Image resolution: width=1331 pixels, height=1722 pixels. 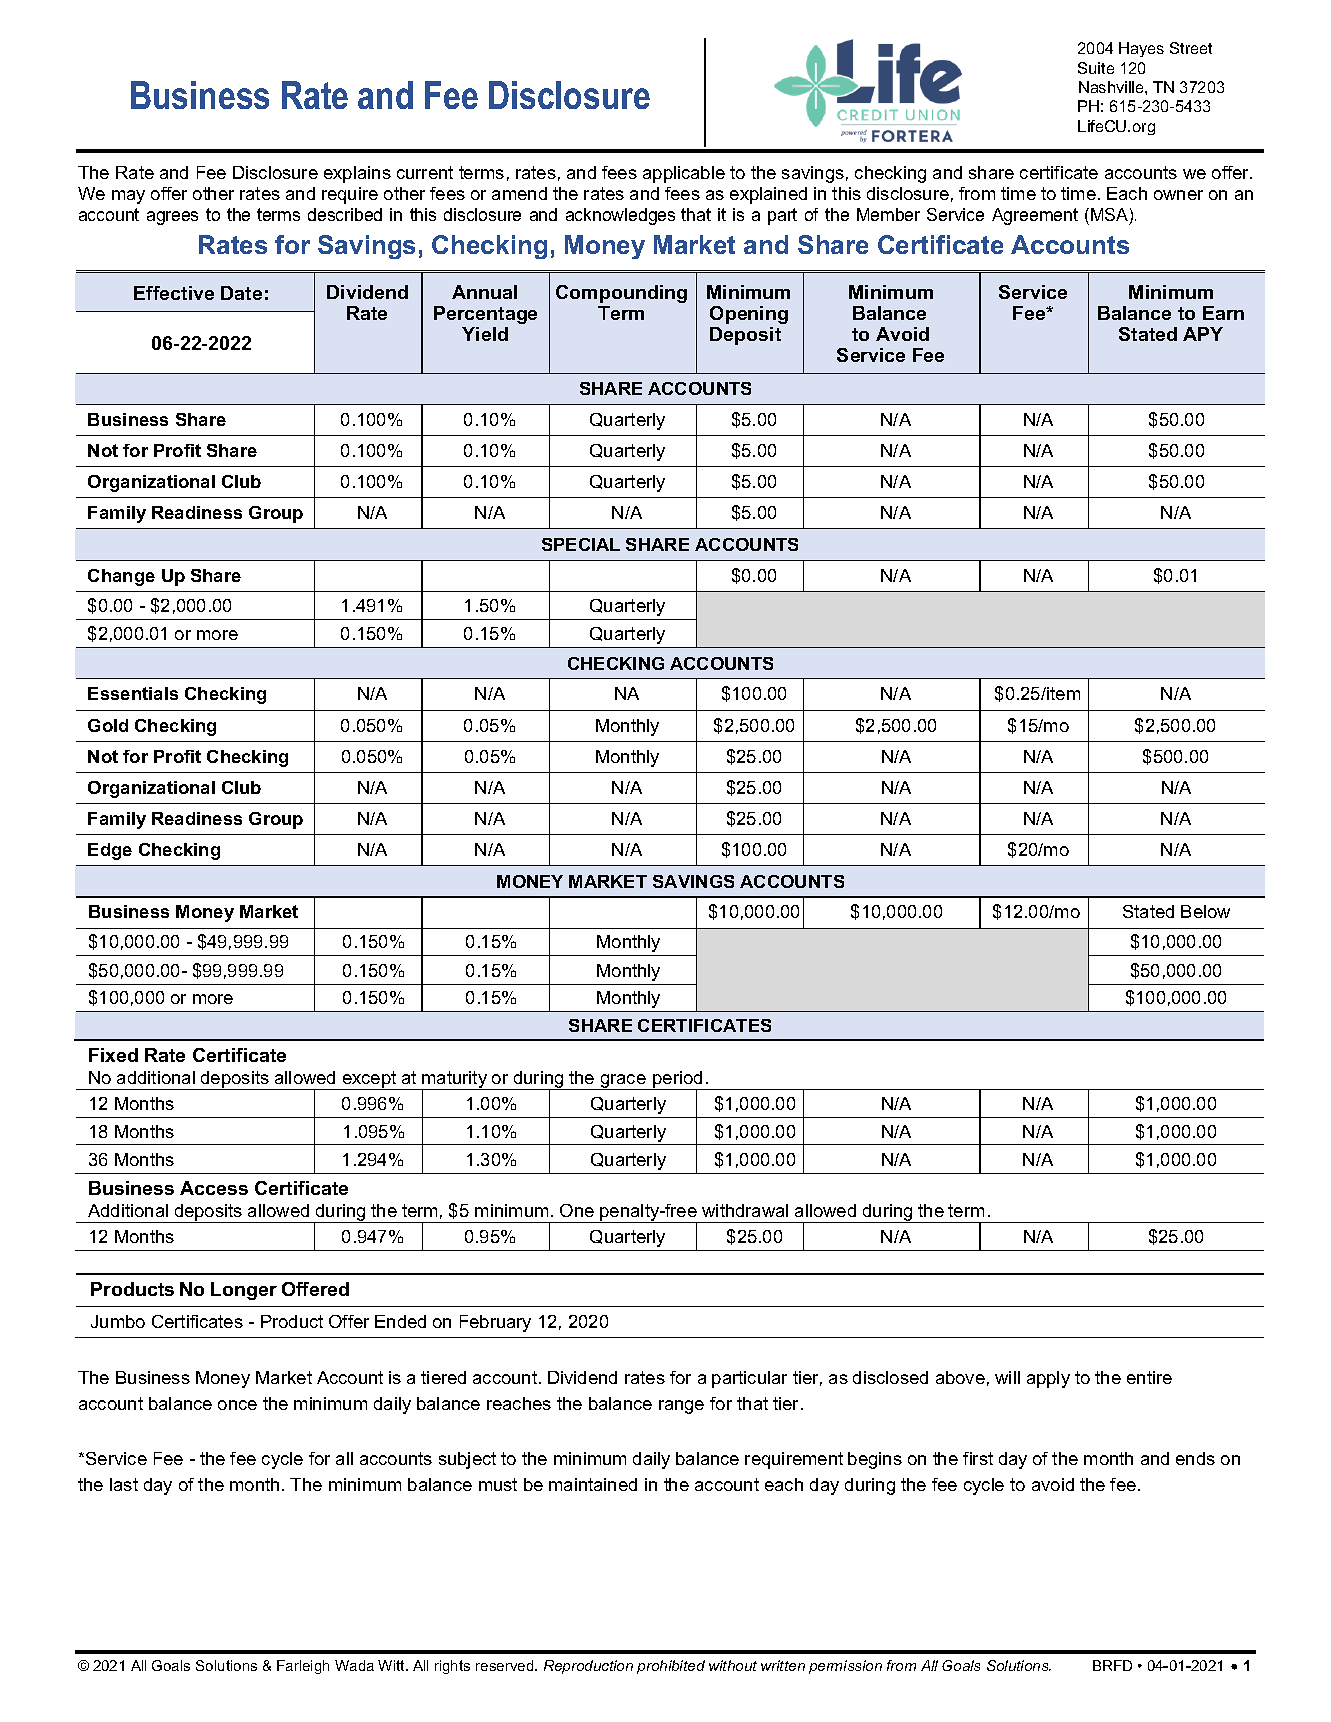 I want to click on prohibited, so click(x=671, y=1667).
